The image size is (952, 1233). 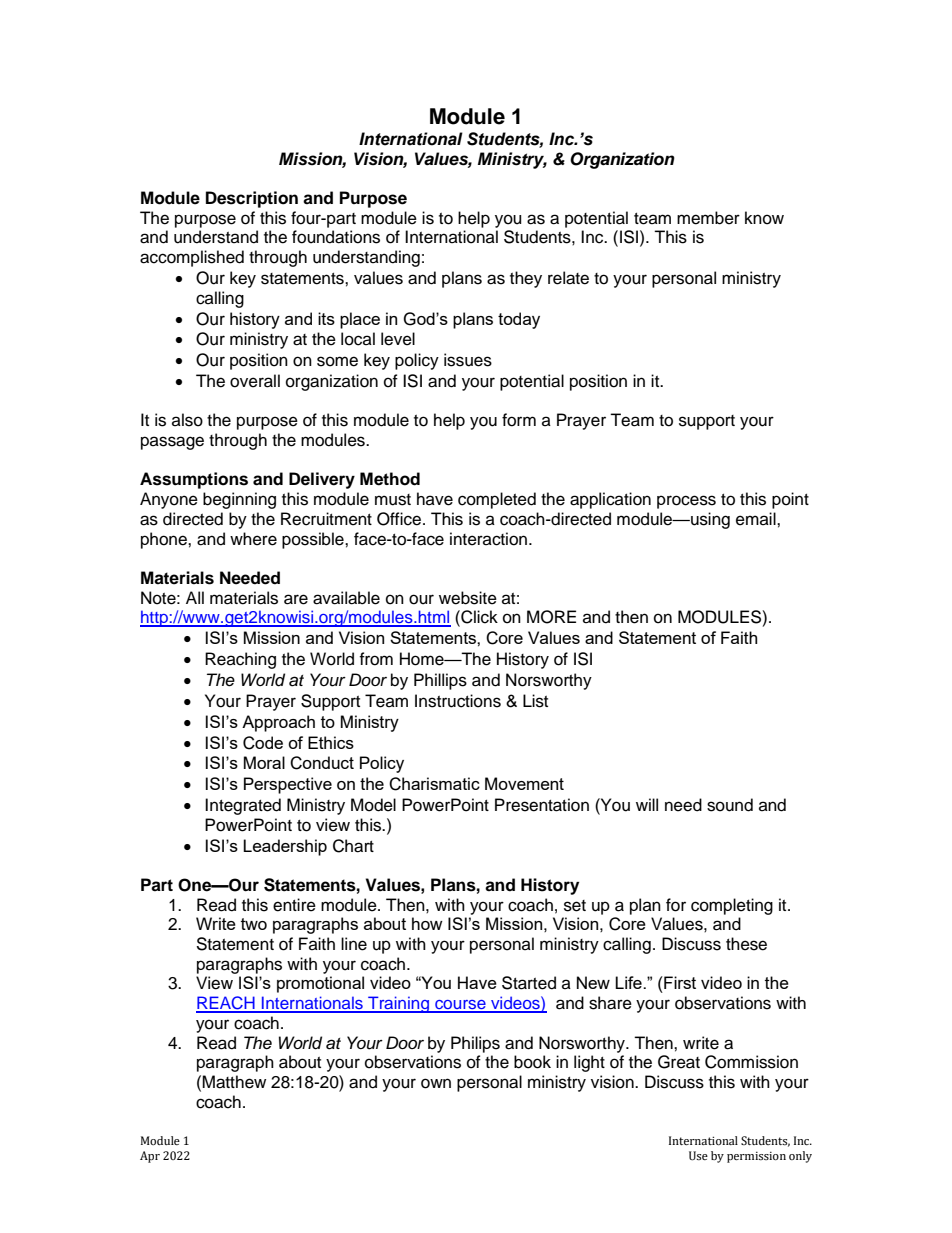 I want to click on how, so click(x=427, y=923).
